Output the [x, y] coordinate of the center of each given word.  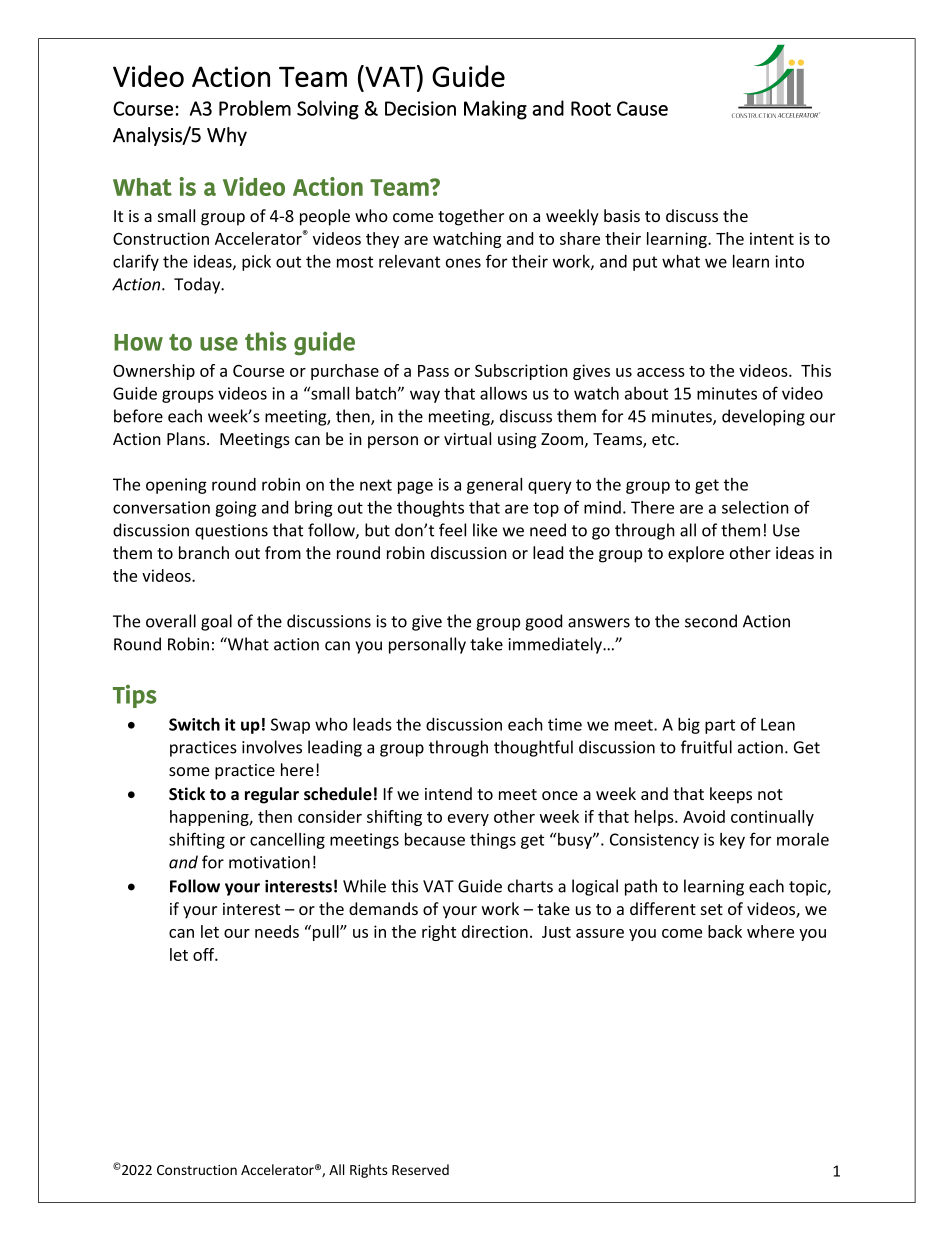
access [661, 372]
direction [495, 931]
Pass [433, 371]
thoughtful [533, 748]
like [485, 530]
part [720, 726]
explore [696, 554]
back [725, 931]
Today [198, 285]
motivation [269, 862]
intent [772, 238]
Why [227, 136]
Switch [194, 724]
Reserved [420, 1169]
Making [495, 110]
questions [231, 532]
